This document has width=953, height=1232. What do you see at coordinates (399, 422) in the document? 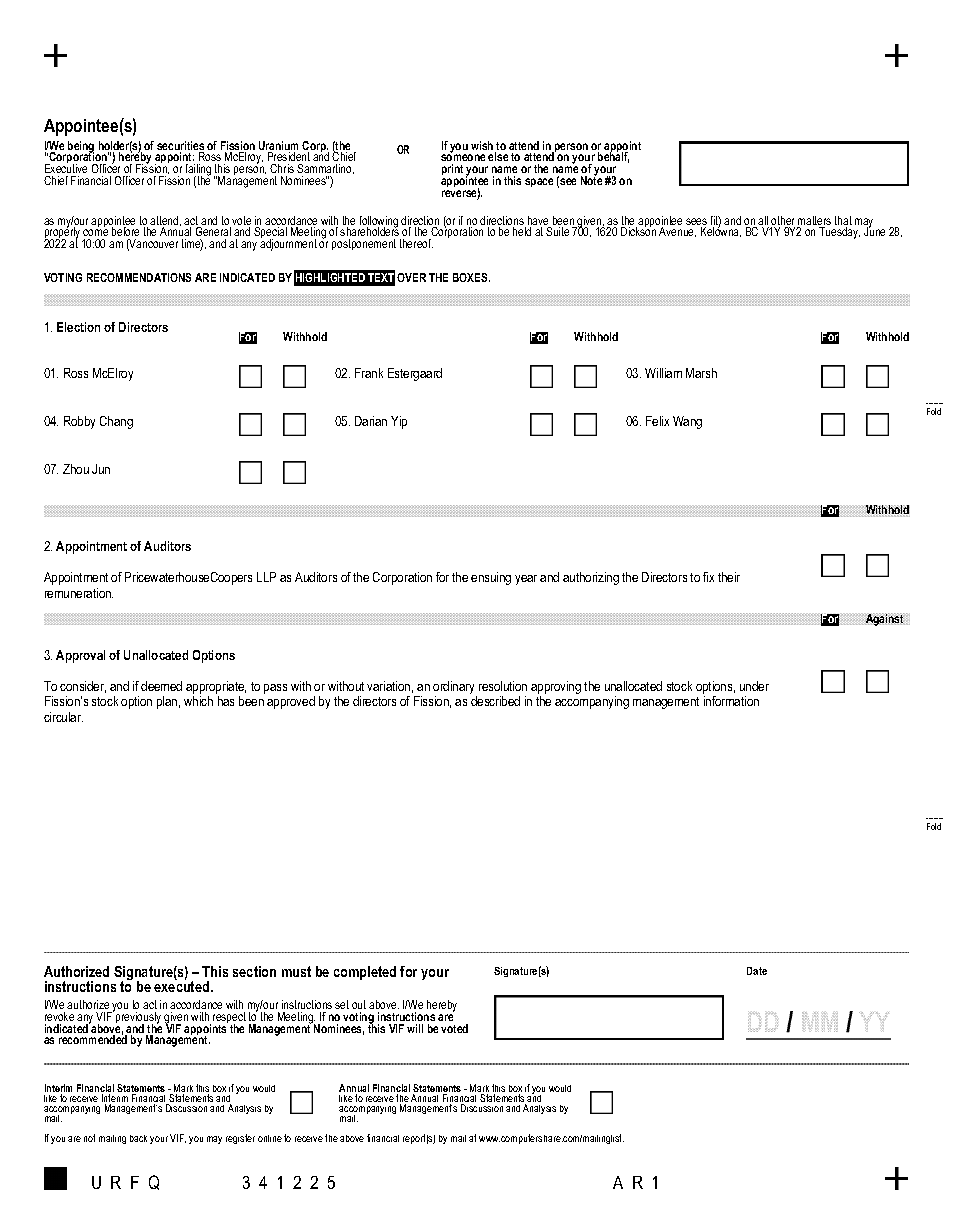
I see `Yip` at bounding box center [399, 422].
